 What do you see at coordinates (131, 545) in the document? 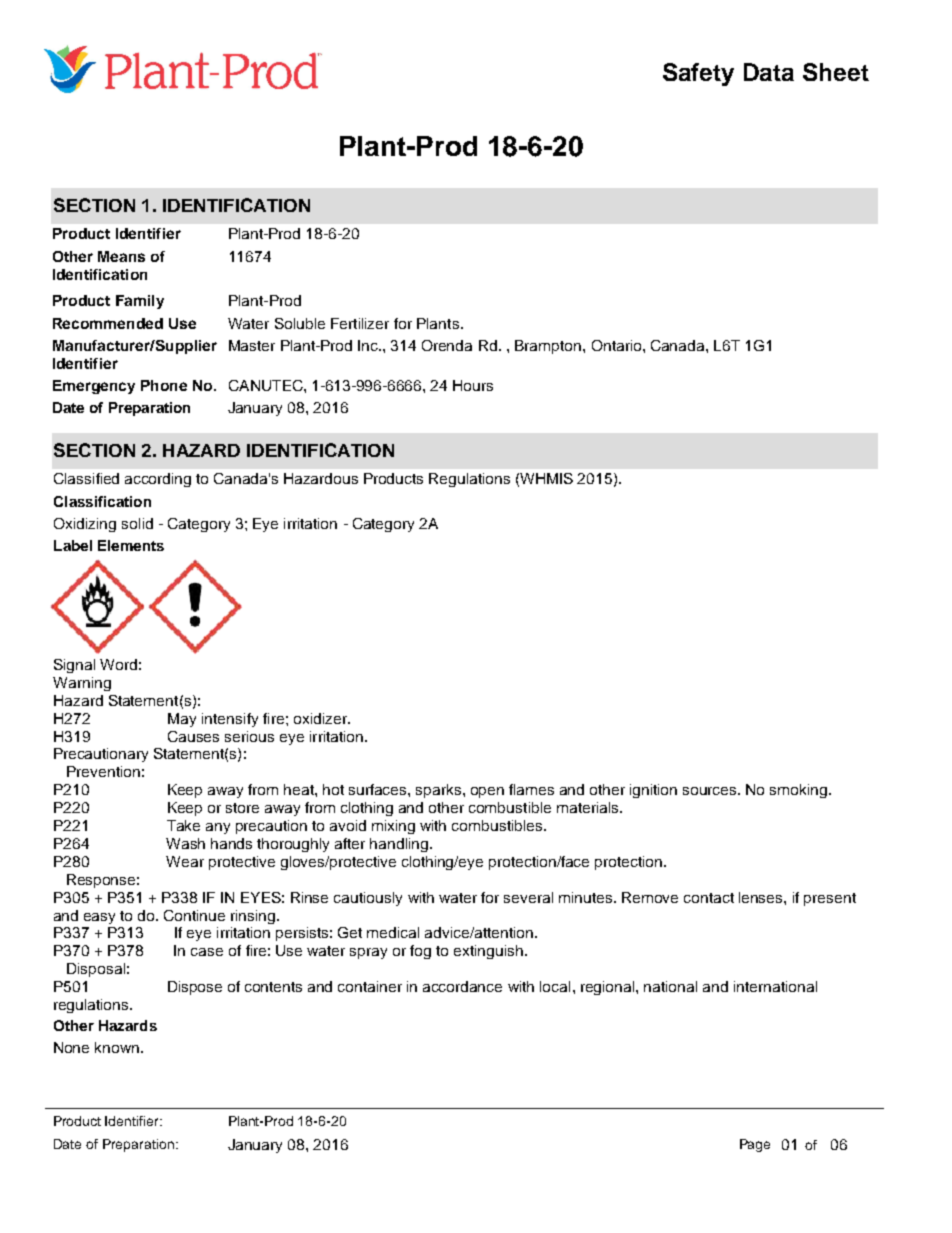
I see `Elements` at bounding box center [131, 545].
